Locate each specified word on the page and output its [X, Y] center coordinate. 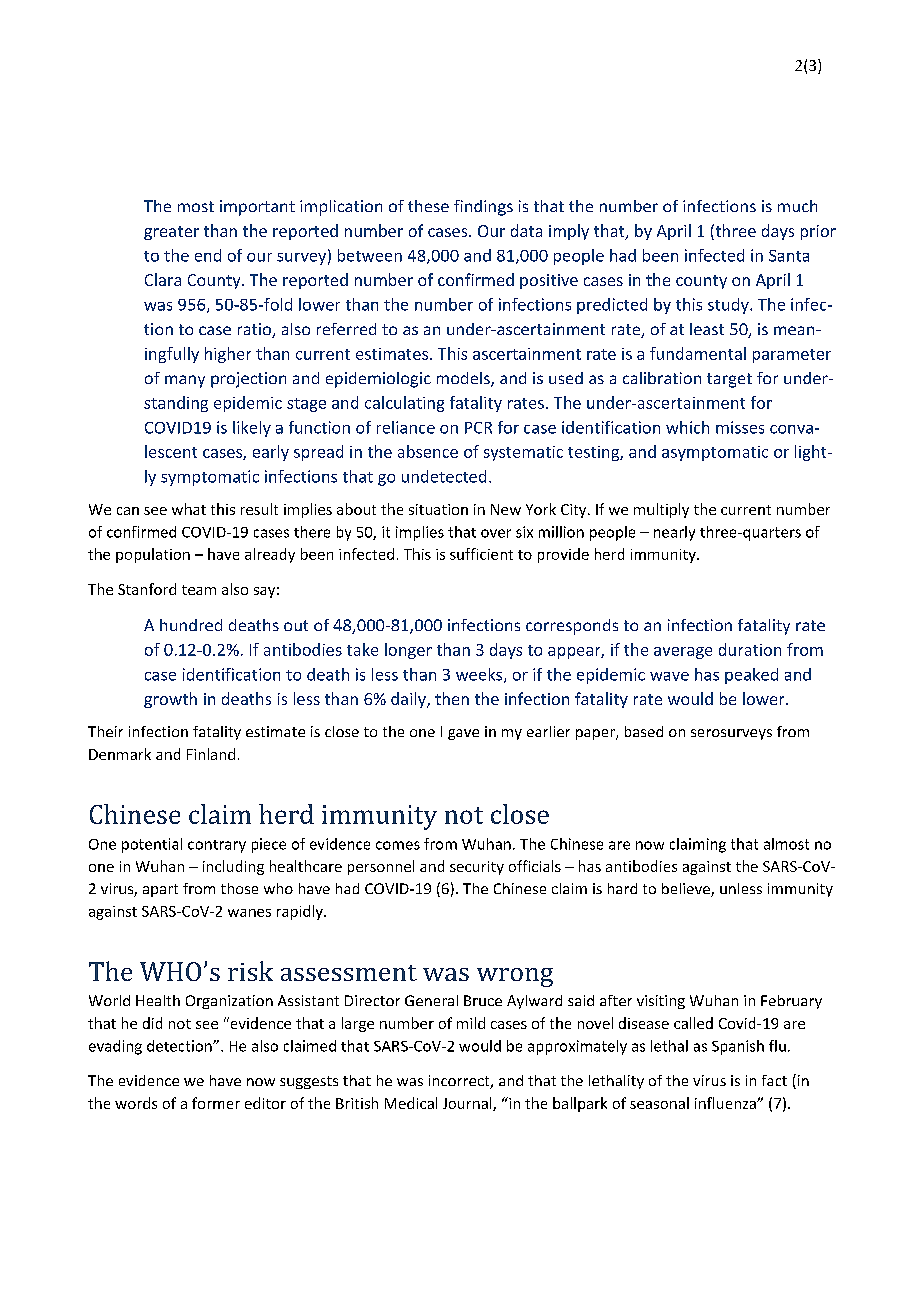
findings [483, 208]
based [644, 731]
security [477, 868]
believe [687, 890]
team [199, 590]
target [729, 380]
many [185, 381]
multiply [661, 510]
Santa [789, 256]
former [216, 1103]
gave [463, 734]
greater [171, 233]
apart [160, 890]
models [464, 379]
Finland [211, 754]
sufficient [481, 554]
